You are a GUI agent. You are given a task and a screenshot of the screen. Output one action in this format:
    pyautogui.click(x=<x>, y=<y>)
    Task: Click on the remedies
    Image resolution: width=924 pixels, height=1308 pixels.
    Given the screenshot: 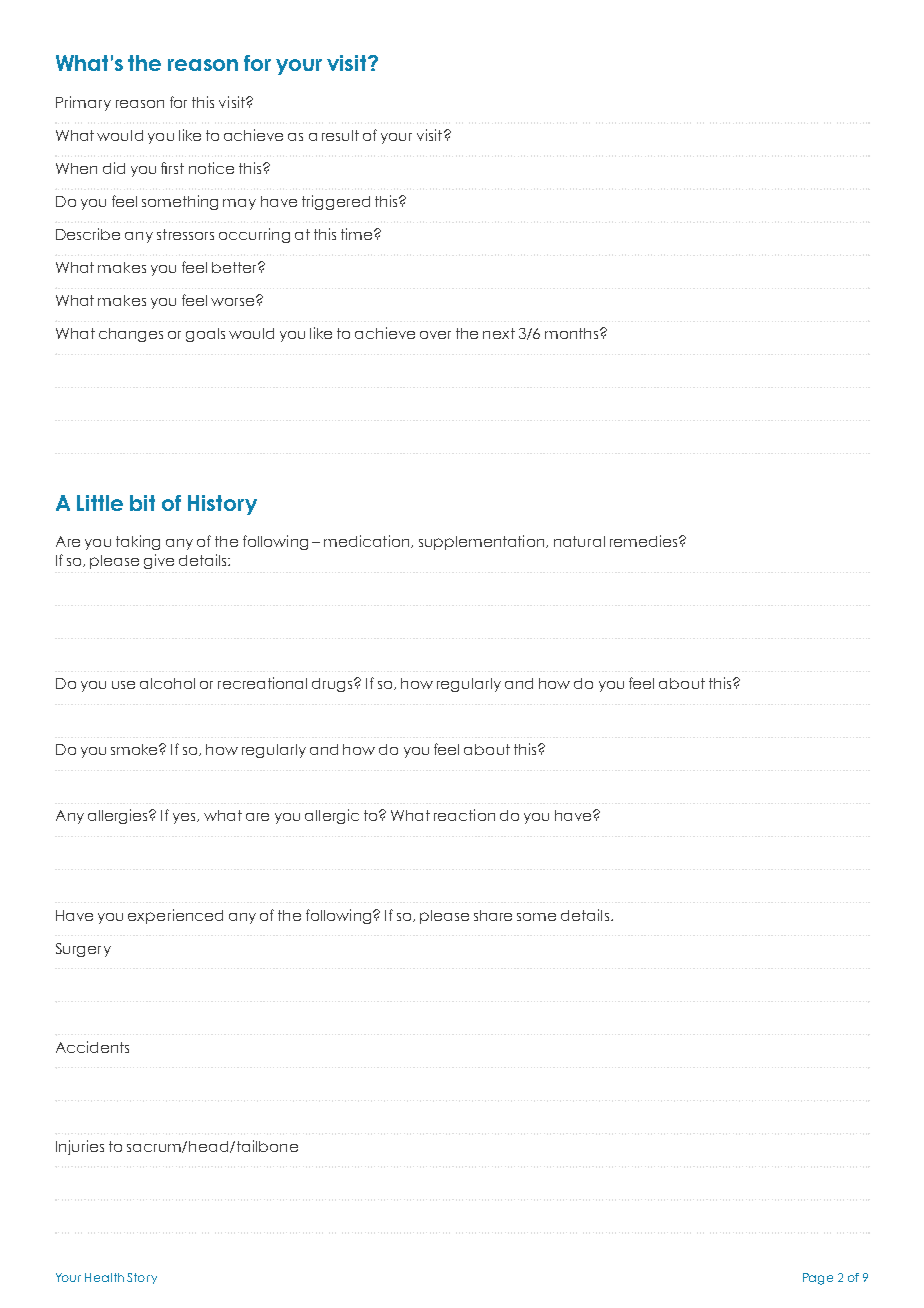 What is the action you would take?
    pyautogui.click(x=645, y=541)
